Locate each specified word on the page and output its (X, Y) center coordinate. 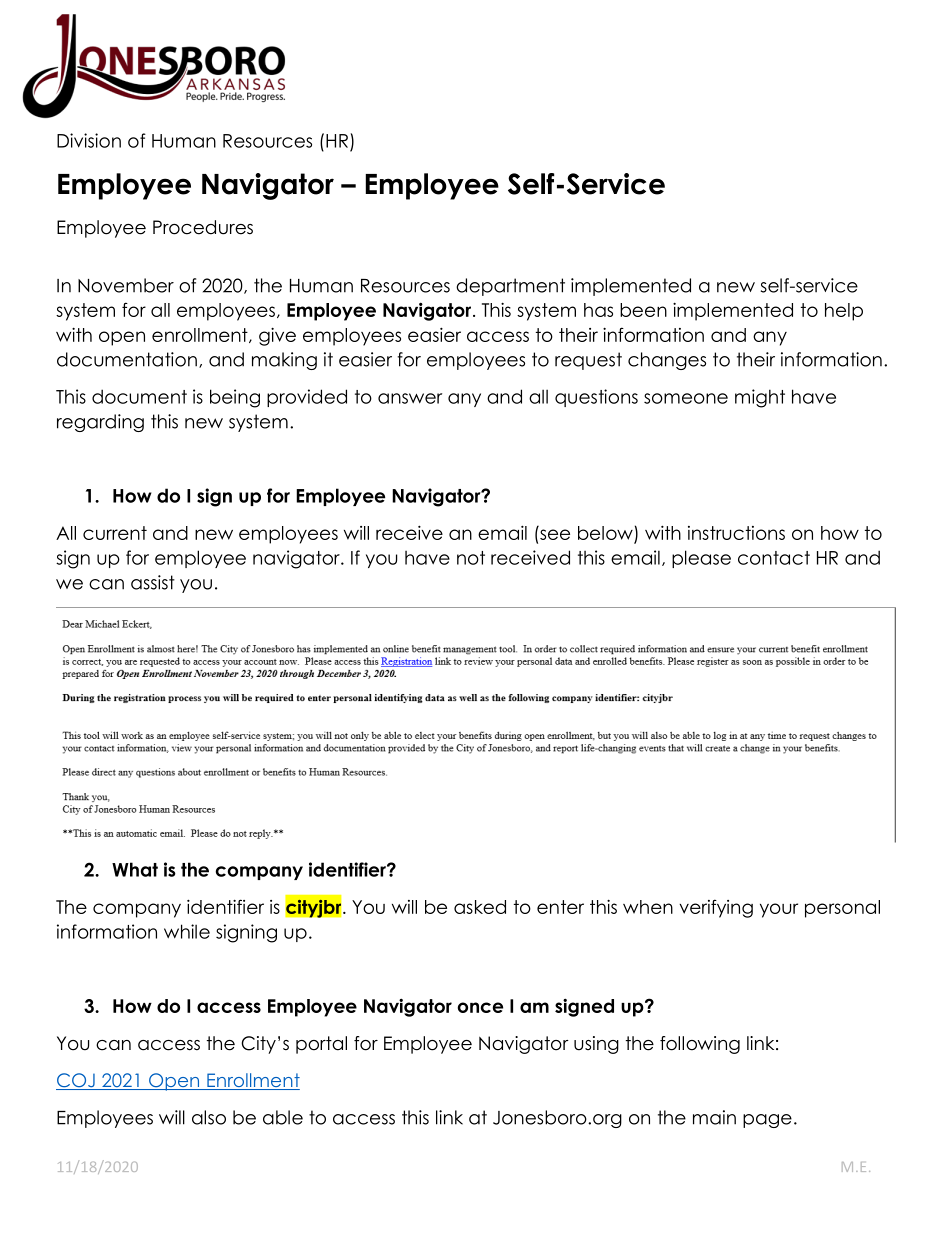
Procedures (203, 227)
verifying (716, 908)
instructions (736, 533)
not (471, 558)
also (209, 1117)
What (135, 869)
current (115, 533)
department (510, 287)
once (480, 1007)
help (844, 312)
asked (480, 907)
